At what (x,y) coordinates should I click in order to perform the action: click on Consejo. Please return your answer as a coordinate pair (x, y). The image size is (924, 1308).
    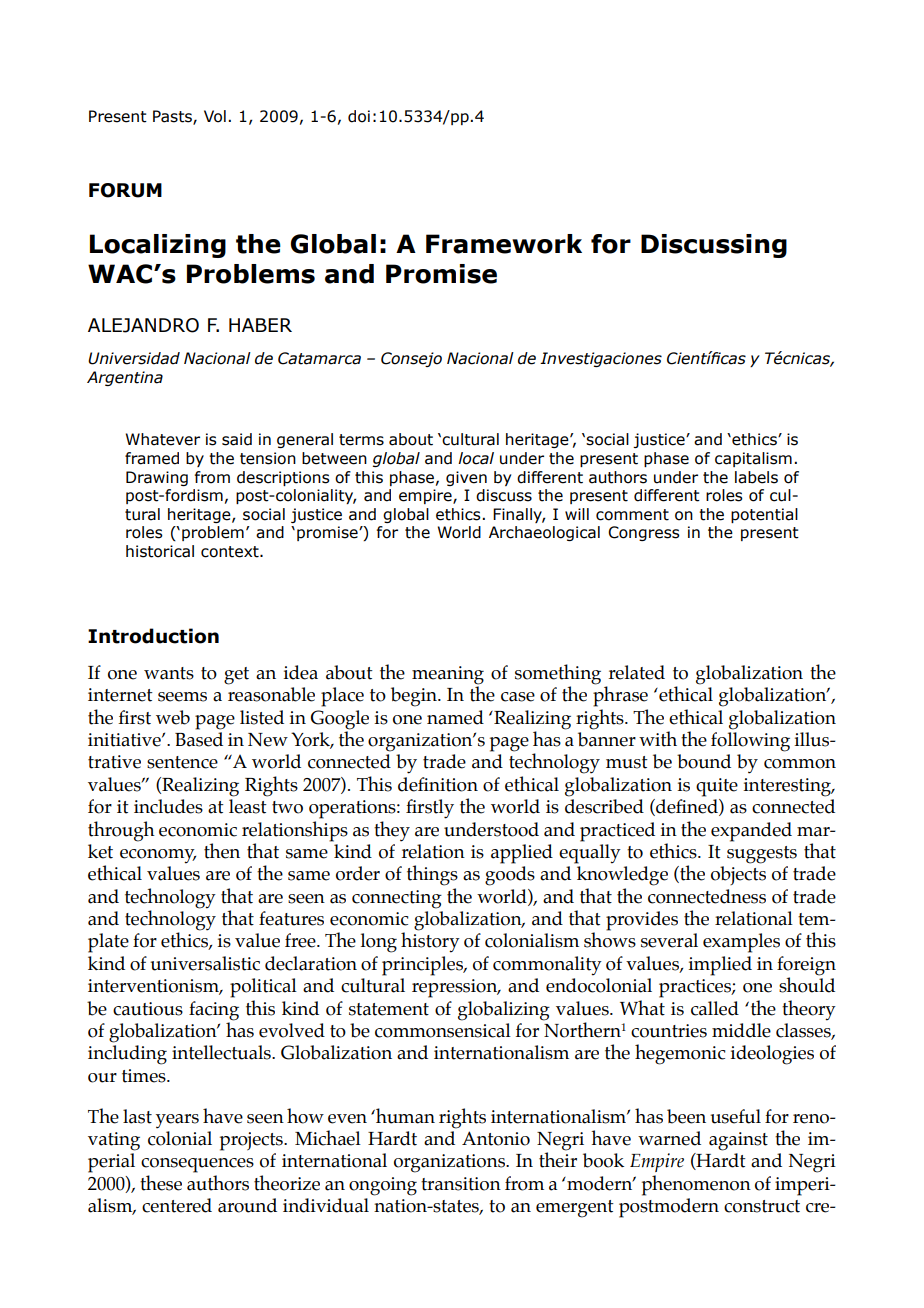
    Looking at the image, I should click on (411, 359).
